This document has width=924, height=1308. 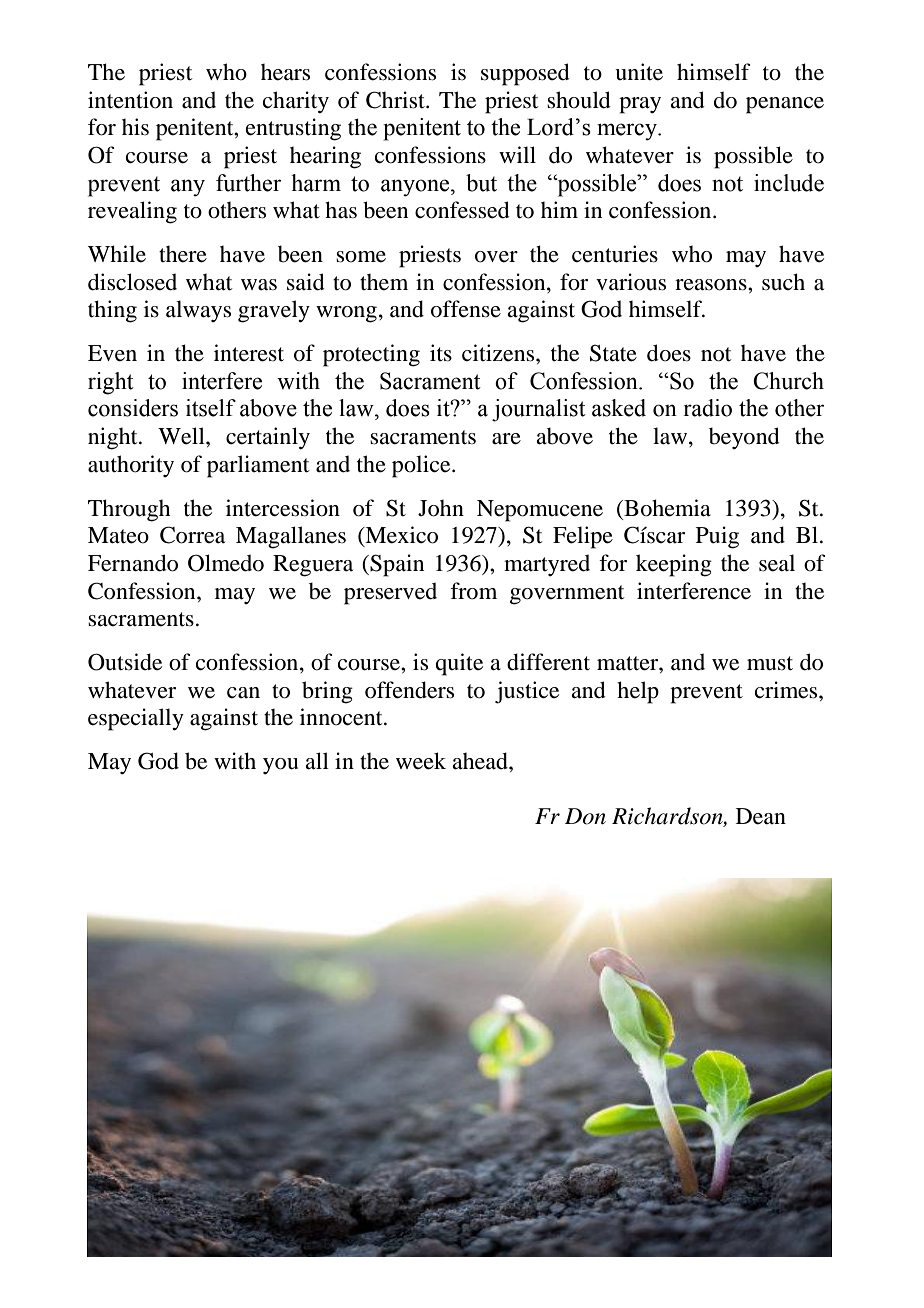 What do you see at coordinates (640, 105) in the document?
I see `pray` at bounding box center [640, 105].
